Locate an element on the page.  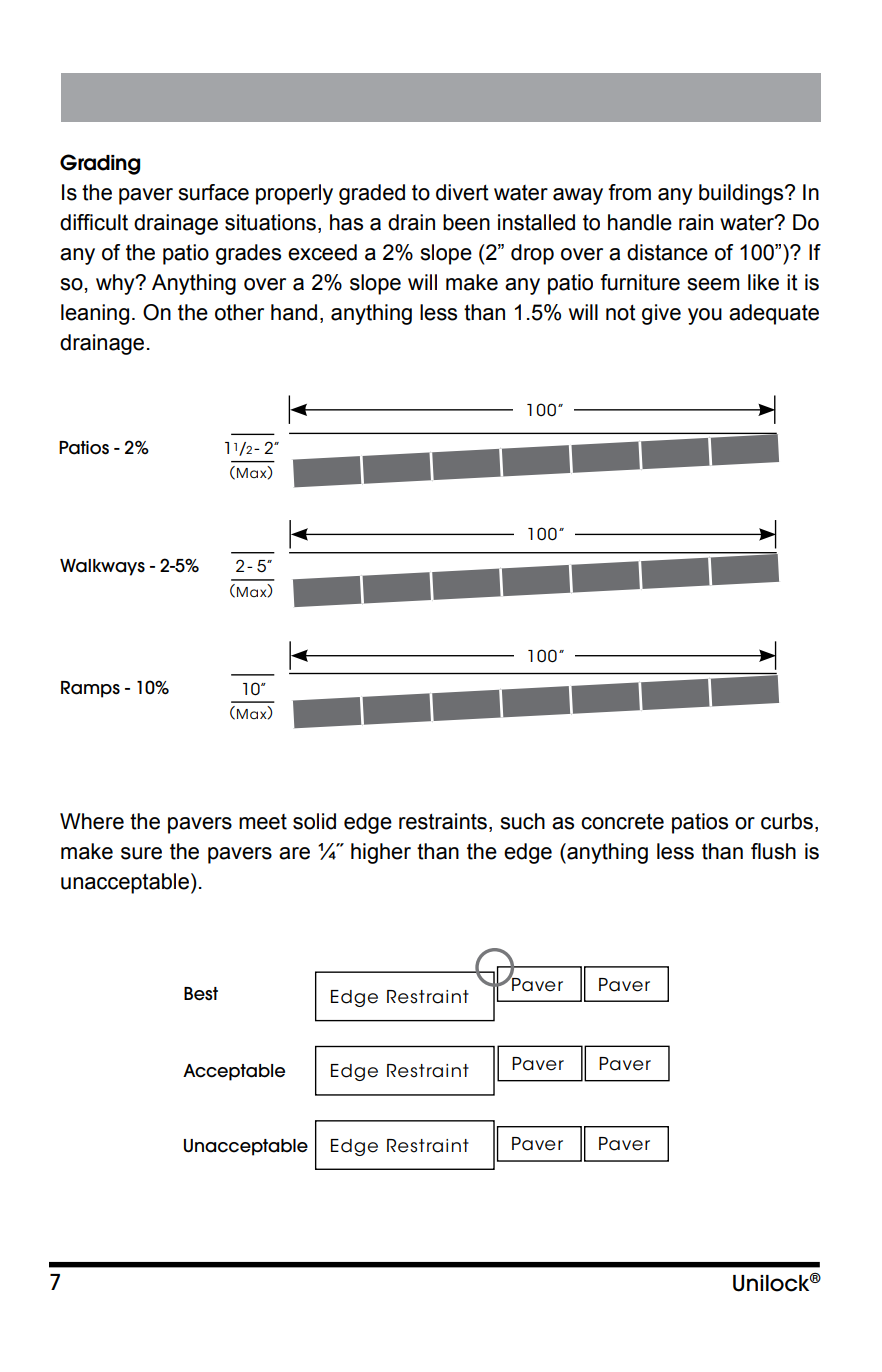
Best is located at coordinates (201, 994).
